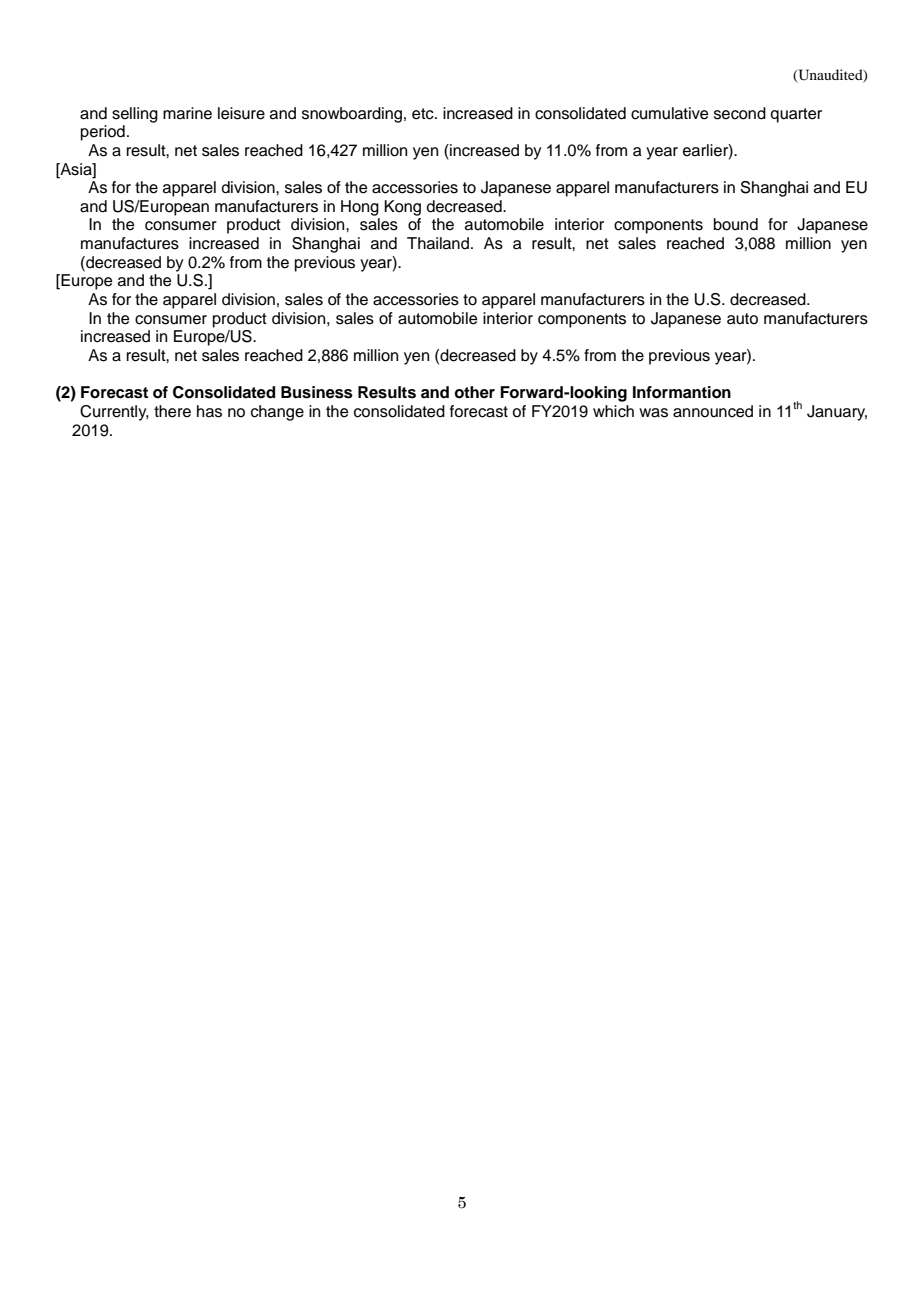 Image resolution: width=924 pixels, height=1308 pixels. What do you see at coordinates (713, 411) in the screenshot?
I see `announced` at bounding box center [713, 411].
